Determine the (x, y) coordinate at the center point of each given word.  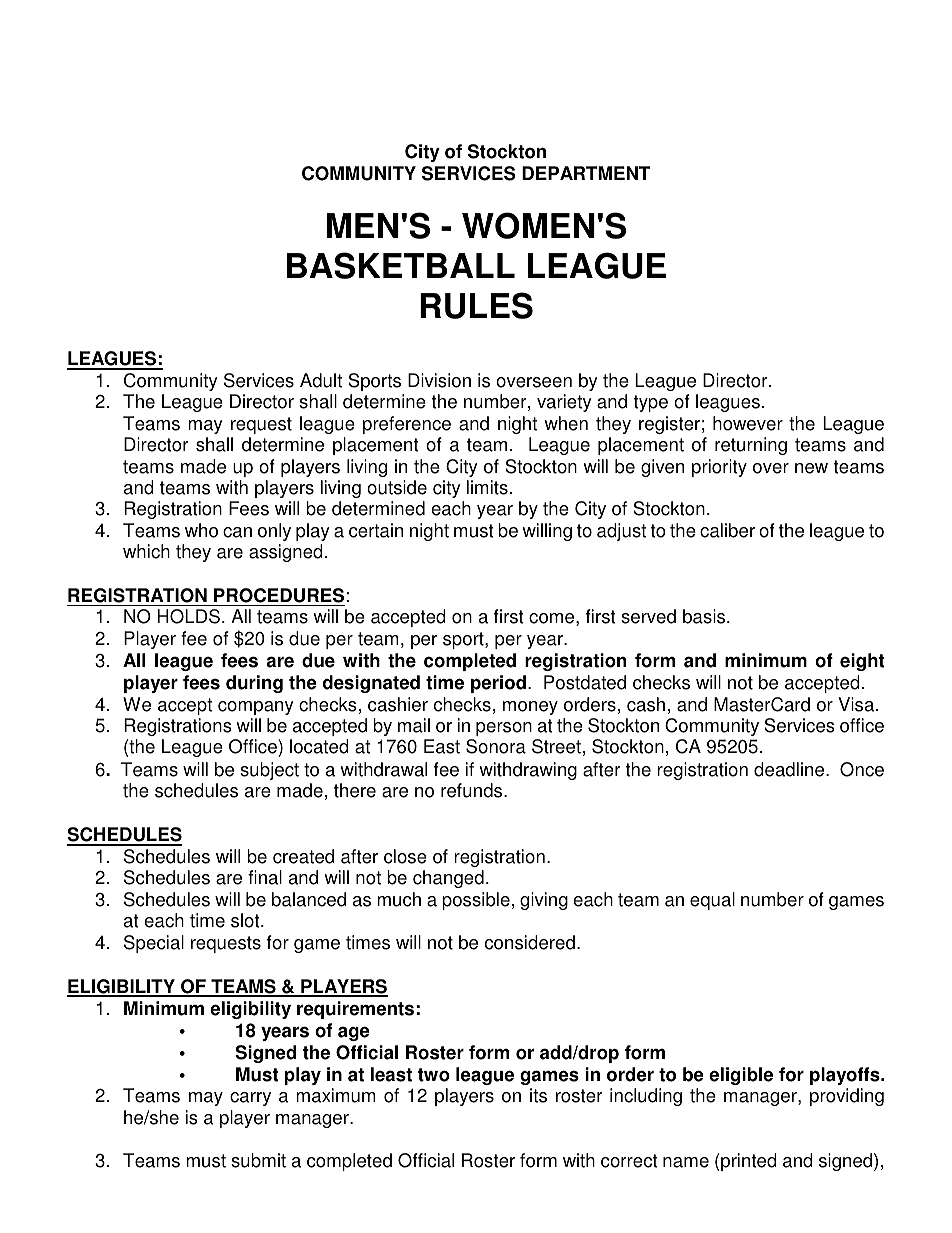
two (434, 1075)
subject (269, 771)
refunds (473, 790)
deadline (790, 769)
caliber (727, 530)
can (237, 532)
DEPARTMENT (586, 173)
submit (258, 1160)
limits (487, 487)
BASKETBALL (401, 265)
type (651, 403)
